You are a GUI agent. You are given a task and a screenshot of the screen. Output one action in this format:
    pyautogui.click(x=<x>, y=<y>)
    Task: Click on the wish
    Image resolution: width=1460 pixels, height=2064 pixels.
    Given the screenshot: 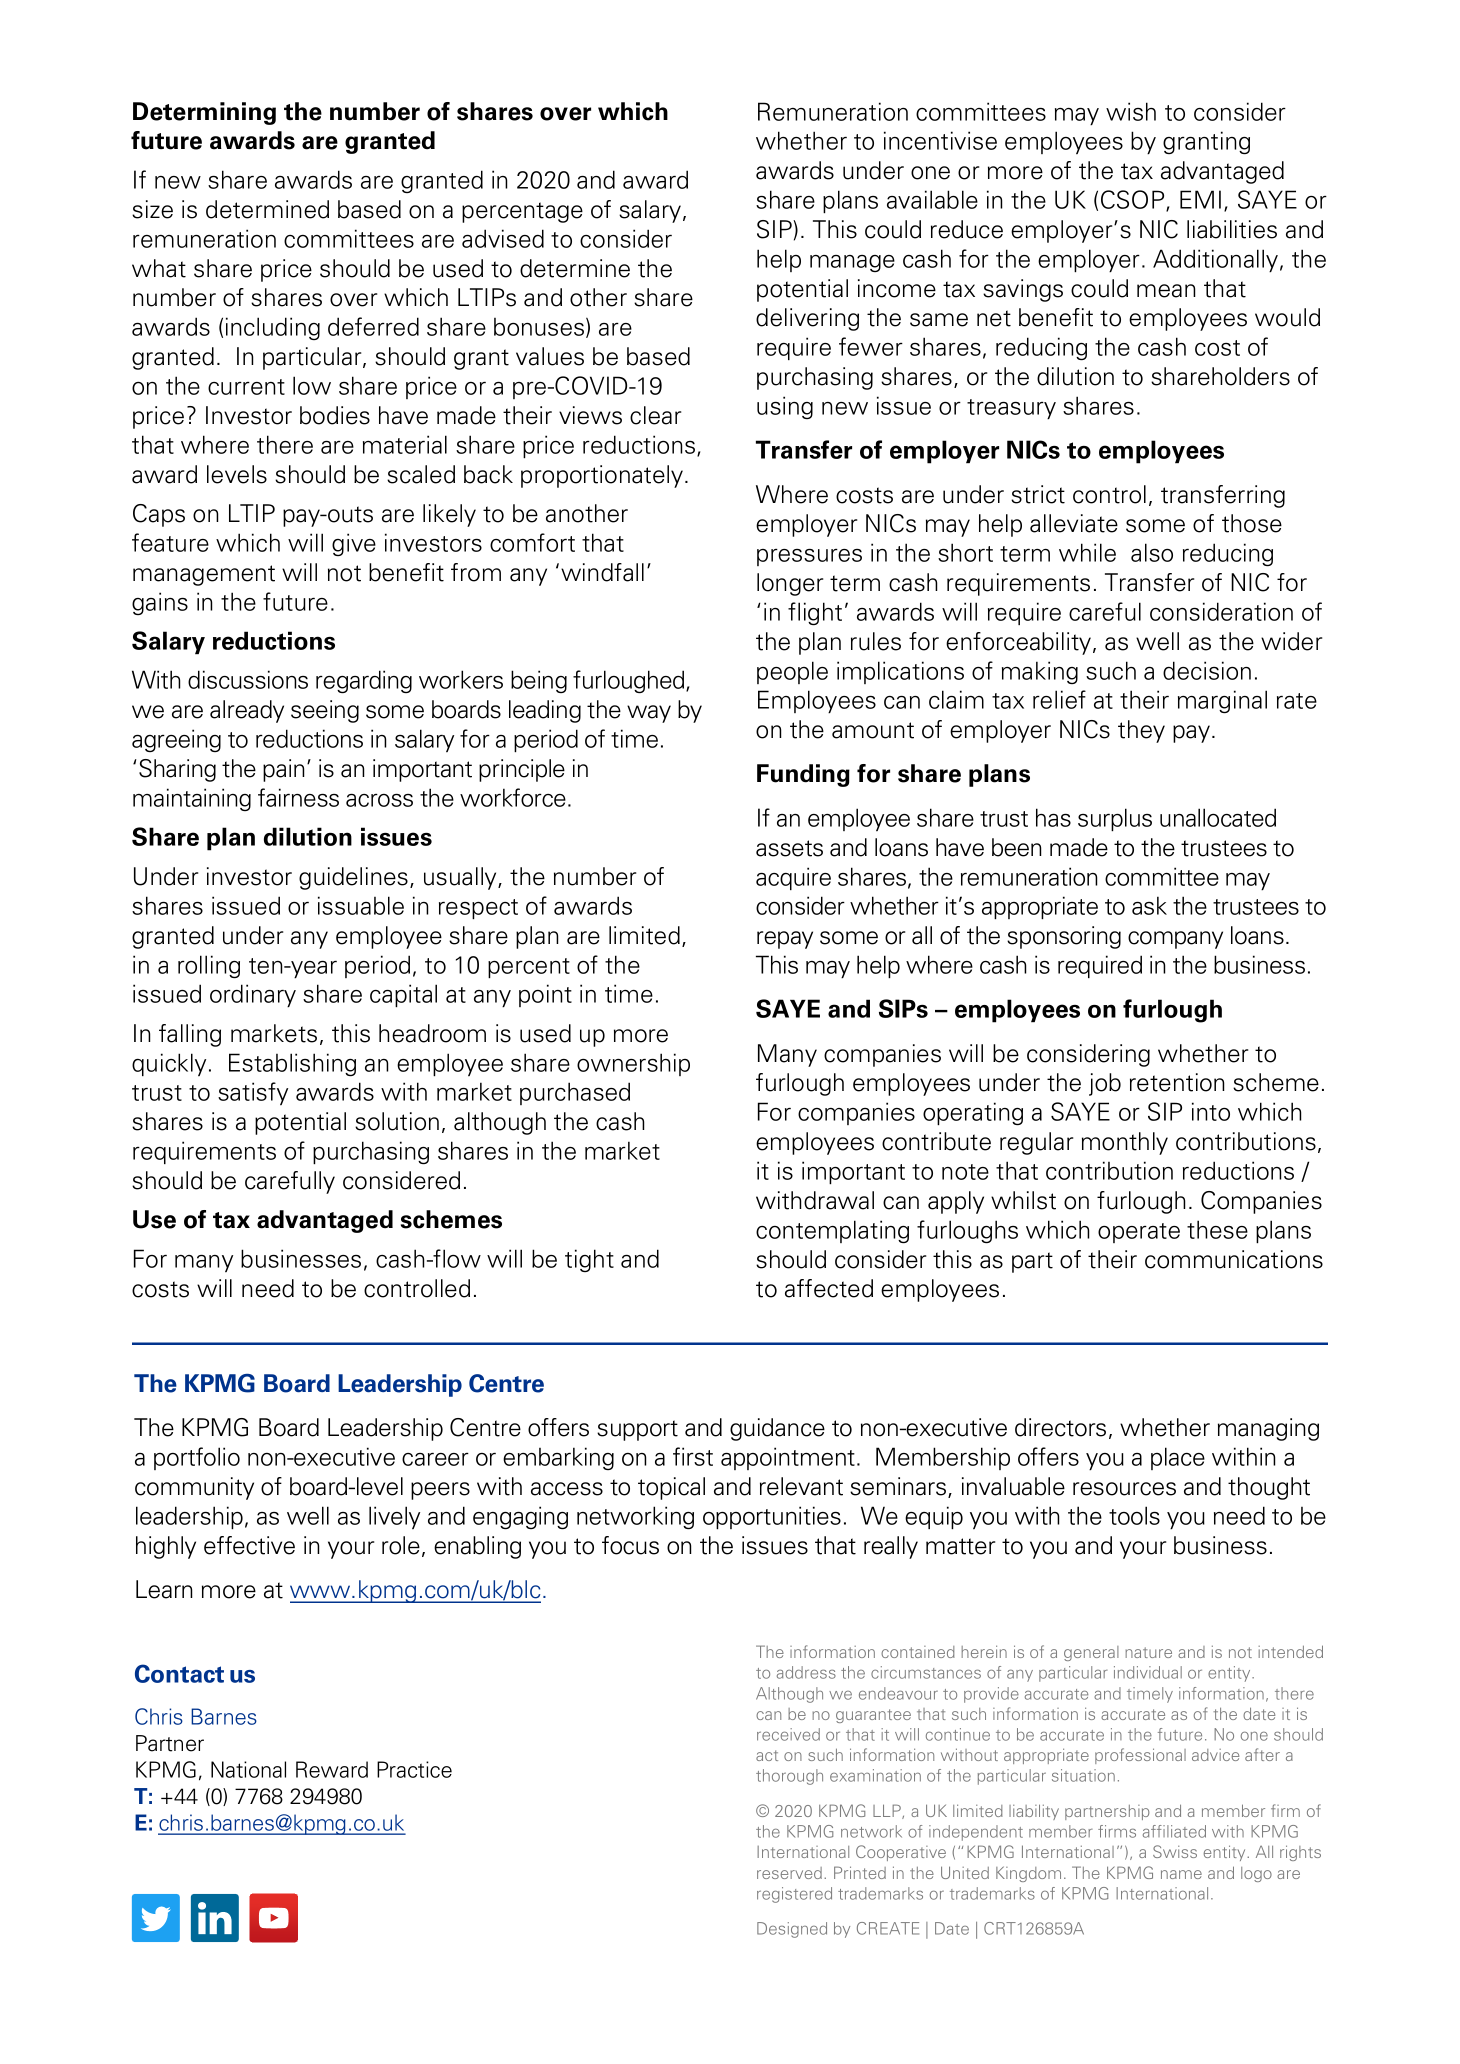 What is the action you would take?
    pyautogui.click(x=1131, y=111)
